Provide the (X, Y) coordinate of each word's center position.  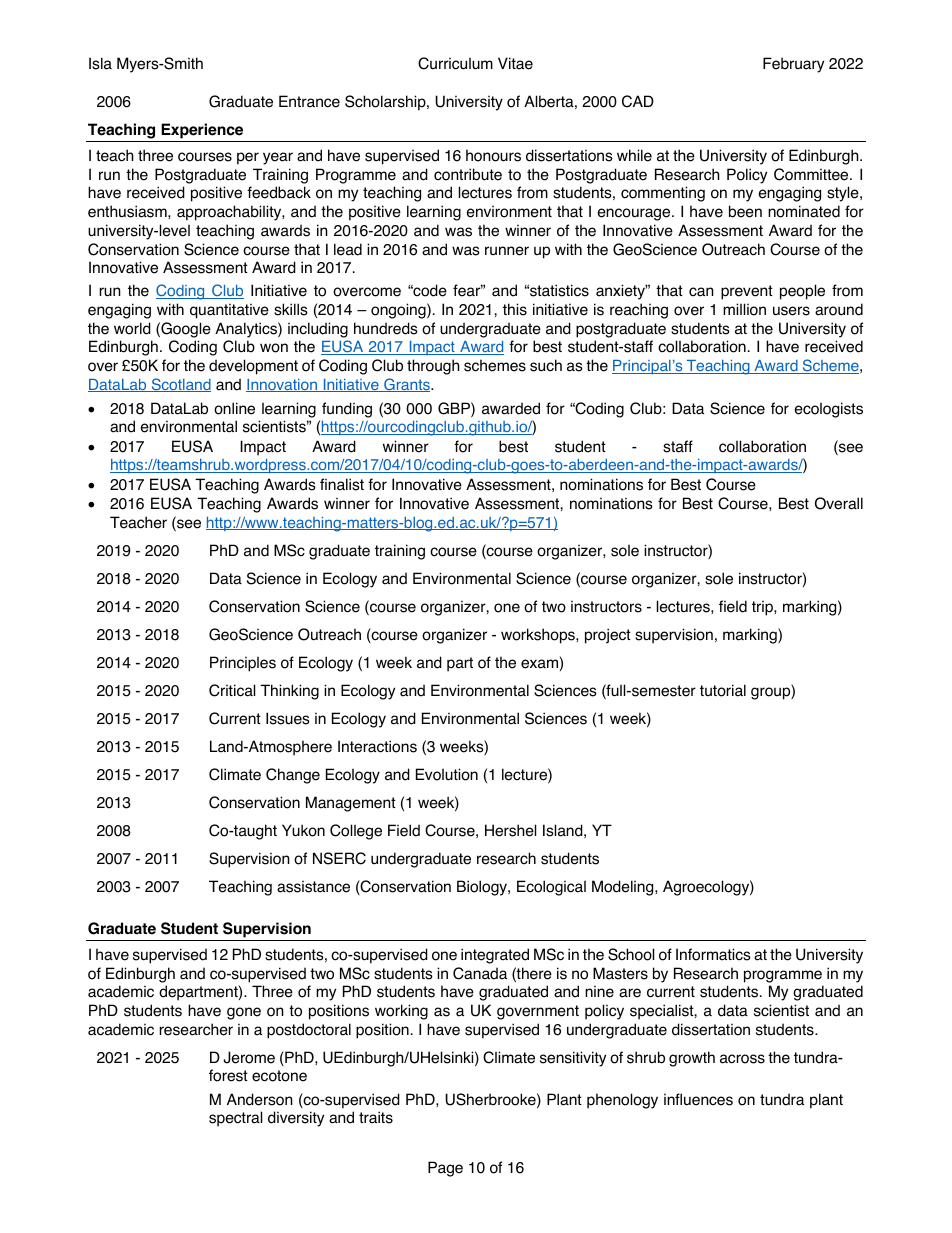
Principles (243, 664)
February (793, 65)
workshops (539, 636)
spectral (235, 1119)
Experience (202, 132)
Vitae (515, 63)
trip (763, 608)
